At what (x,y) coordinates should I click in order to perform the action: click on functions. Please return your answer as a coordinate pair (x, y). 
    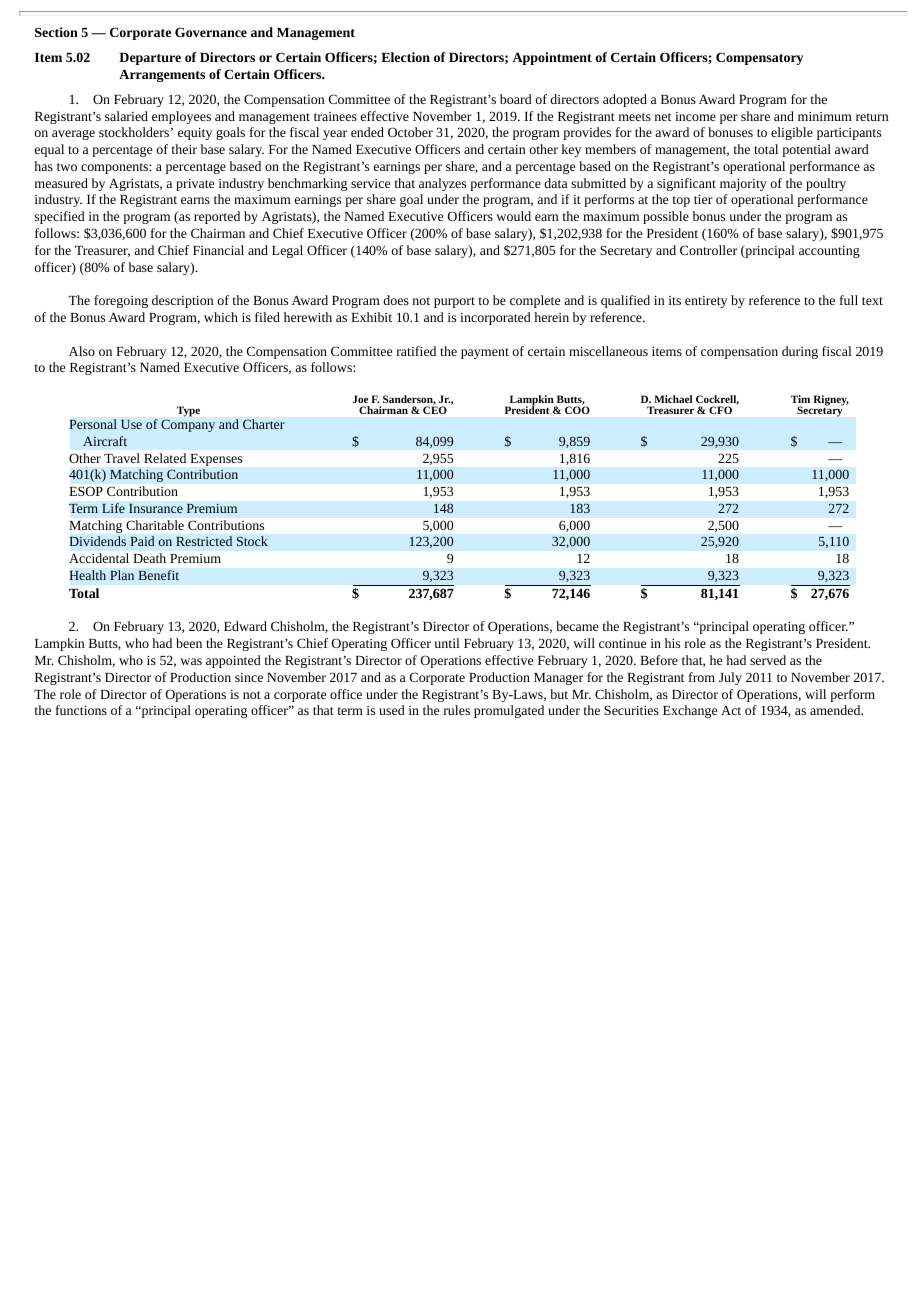
    Looking at the image, I should click on (81, 710).
